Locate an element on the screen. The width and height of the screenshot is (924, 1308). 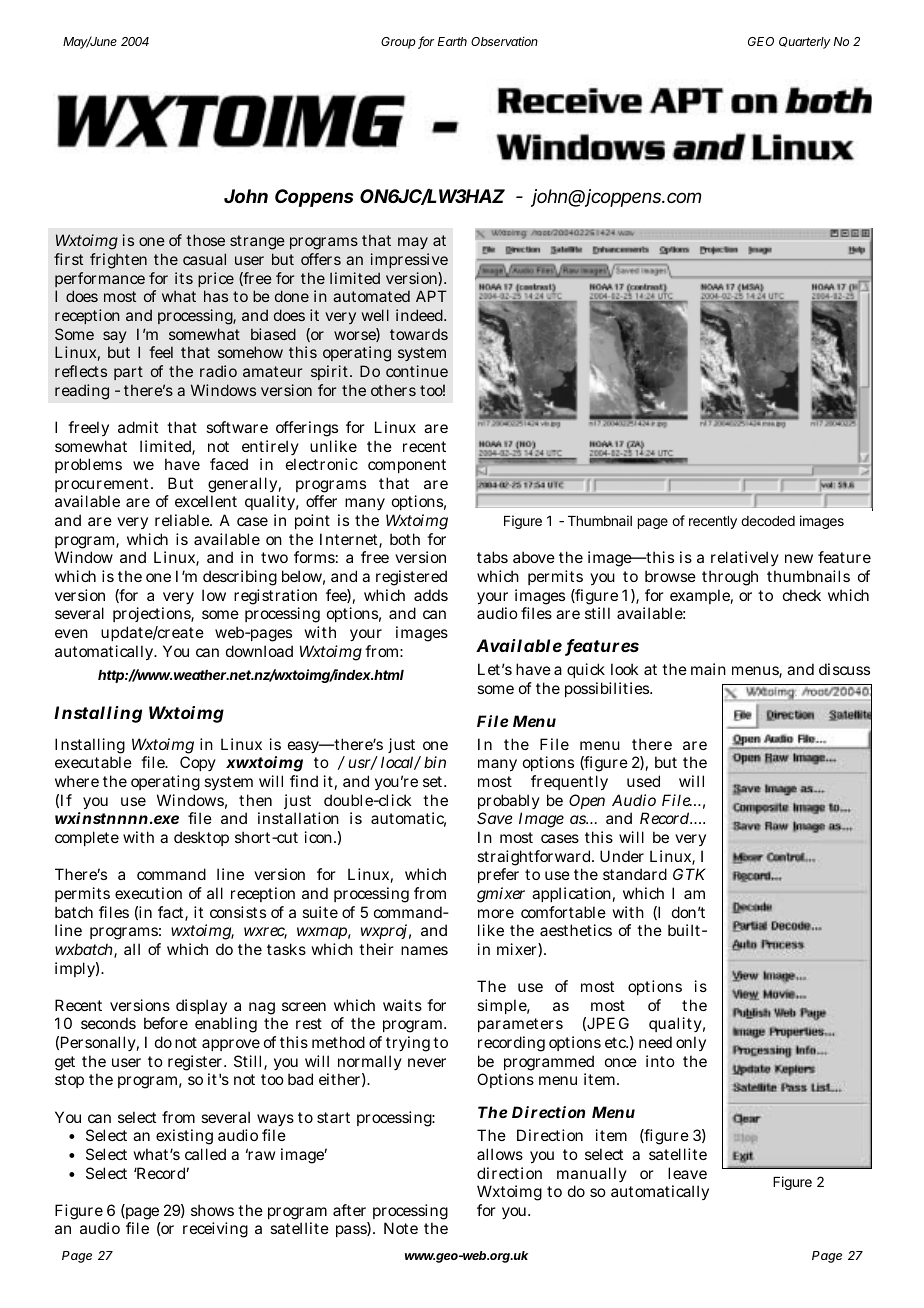
feel is located at coordinates (161, 352).
